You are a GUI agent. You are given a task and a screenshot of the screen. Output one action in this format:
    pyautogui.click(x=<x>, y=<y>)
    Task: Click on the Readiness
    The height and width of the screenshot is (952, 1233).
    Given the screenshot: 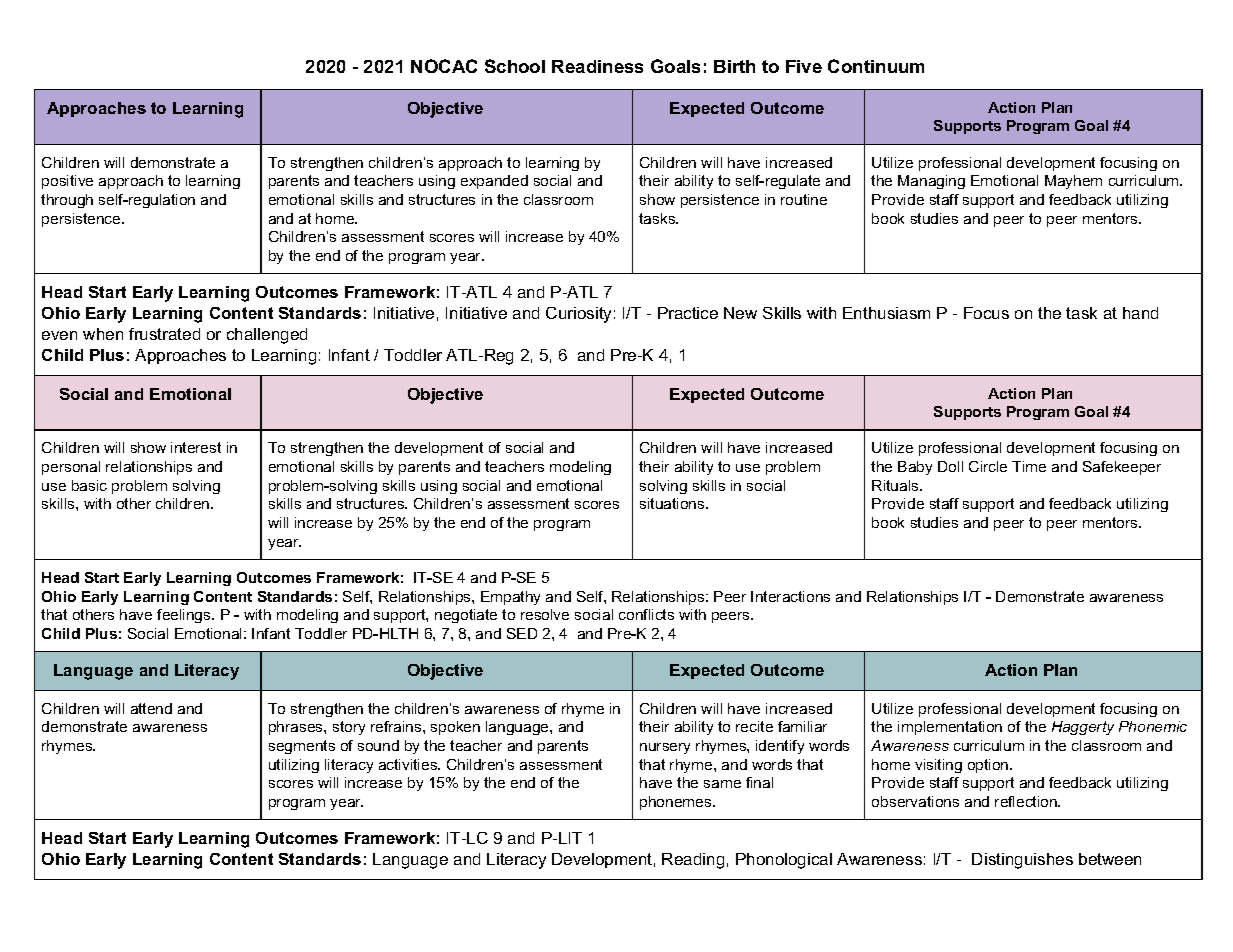 What is the action you would take?
    pyautogui.click(x=597, y=66)
